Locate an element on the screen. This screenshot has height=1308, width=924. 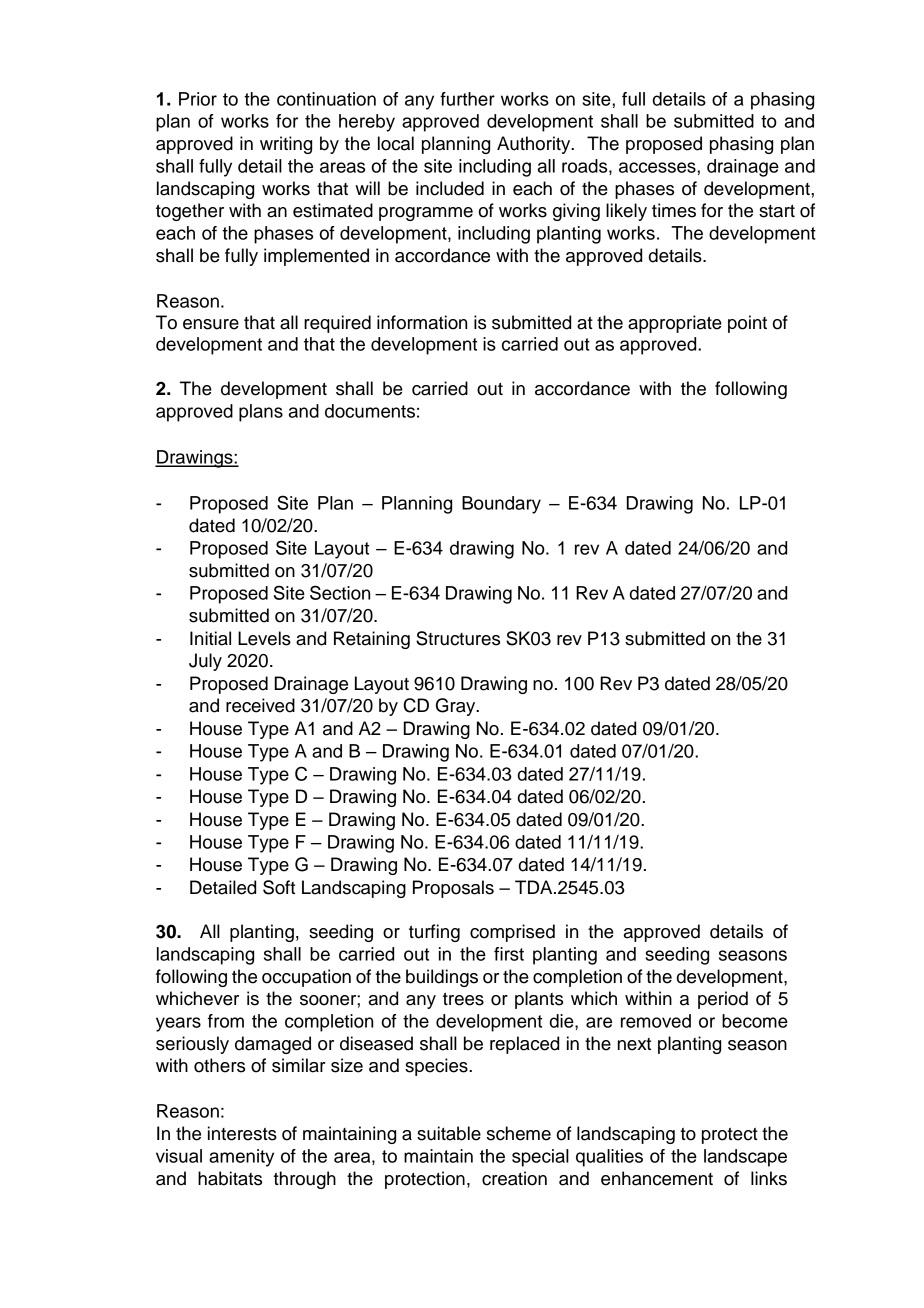
accesses is located at coordinates (658, 167).
